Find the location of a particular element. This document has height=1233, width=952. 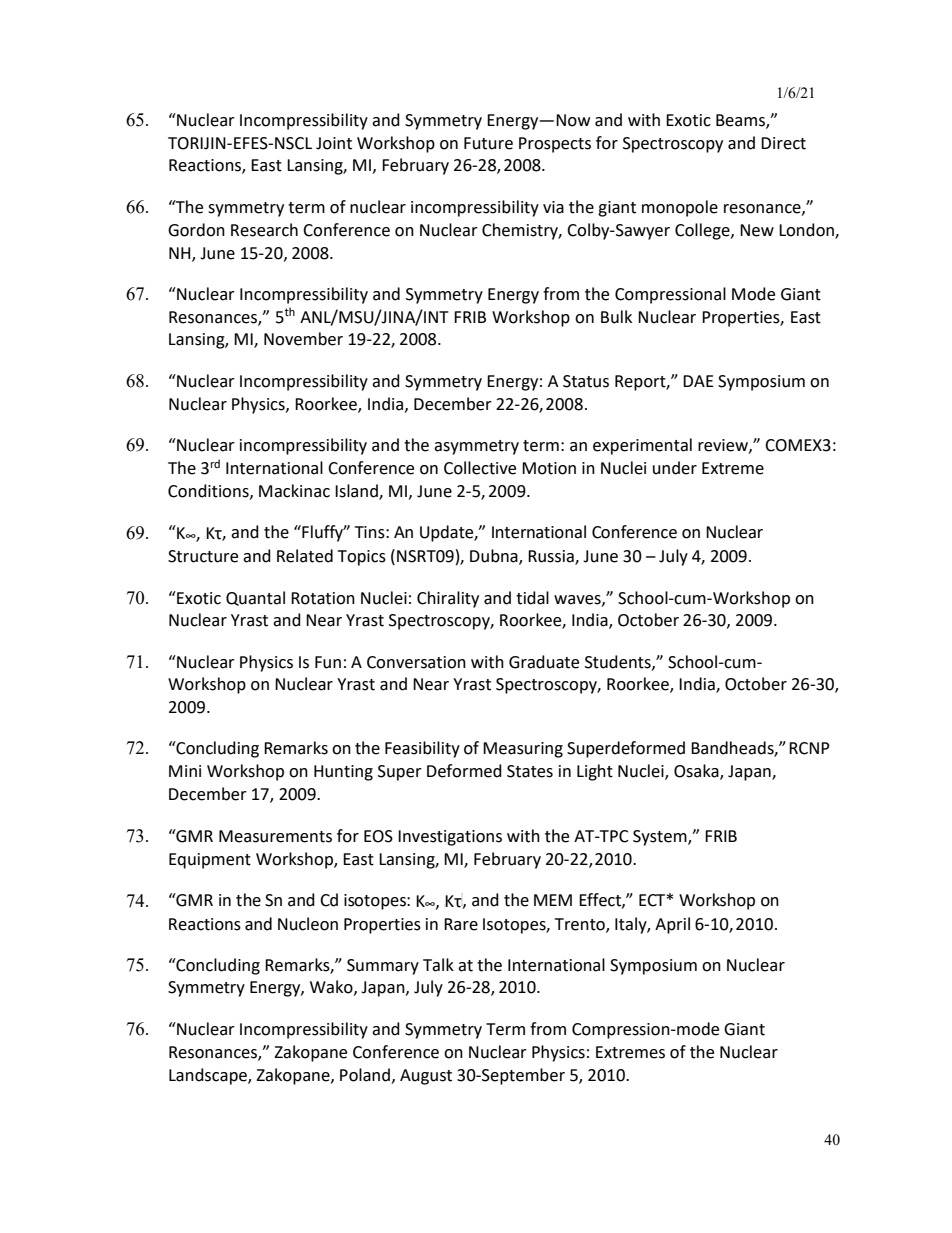

Future is located at coordinates (488, 143).
